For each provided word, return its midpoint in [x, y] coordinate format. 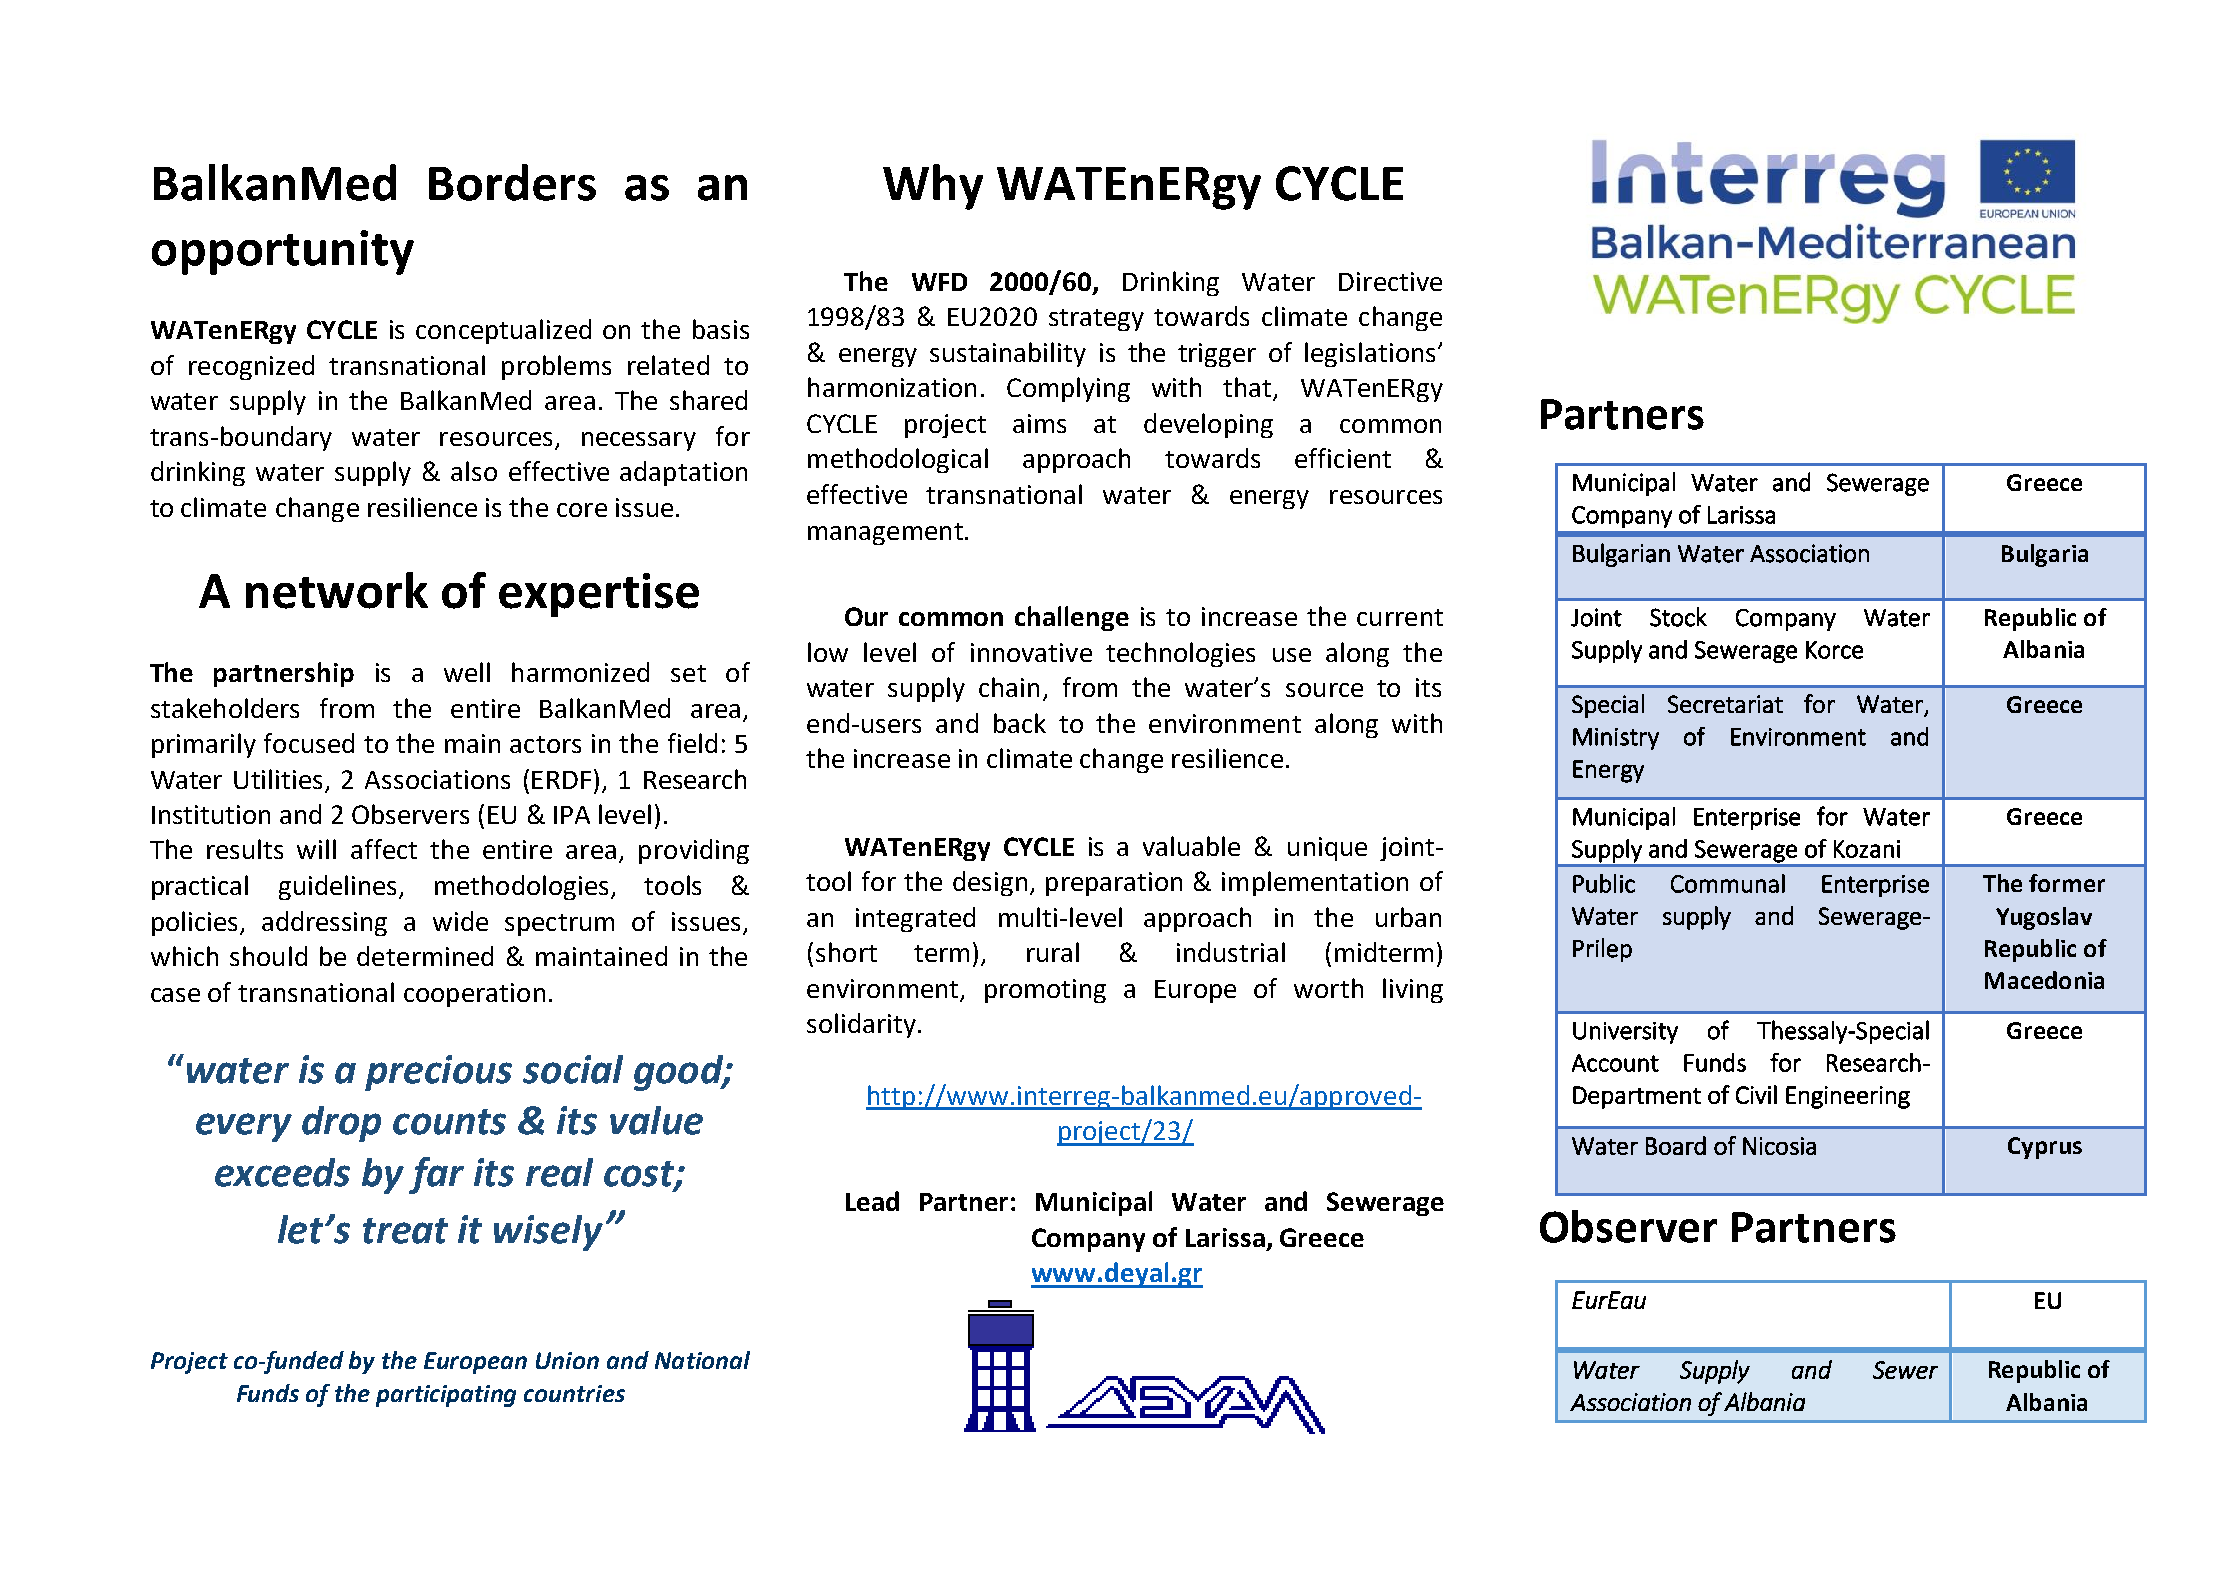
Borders [512, 182]
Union [567, 1360]
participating [446, 1396]
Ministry [1616, 739]
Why [933, 187]
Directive [1390, 281]
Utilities [278, 779]
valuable [1191, 846]
